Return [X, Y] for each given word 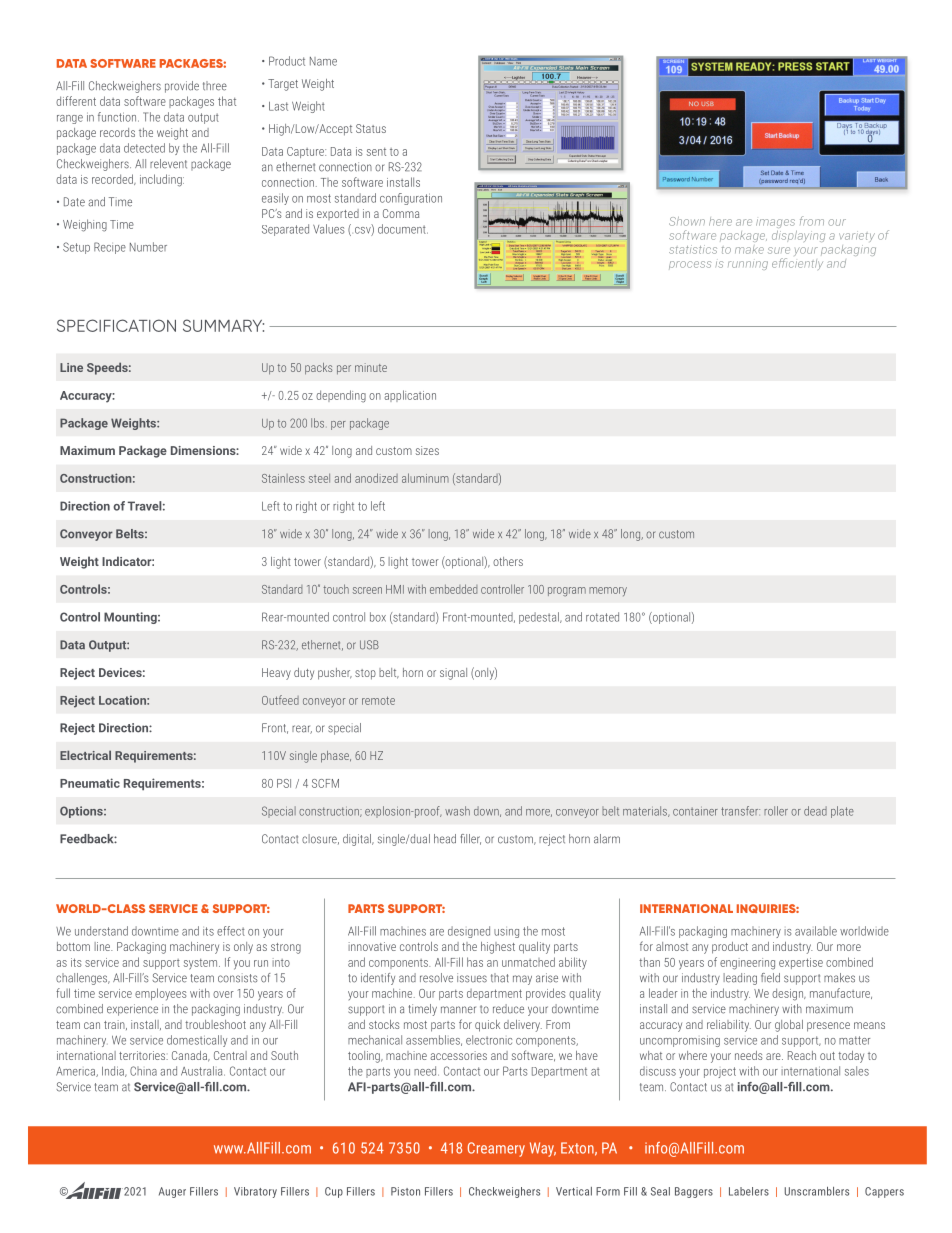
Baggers [694, 1192]
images [775, 223]
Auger [172, 1192]
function [118, 117]
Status [371, 128]
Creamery [496, 1149]
